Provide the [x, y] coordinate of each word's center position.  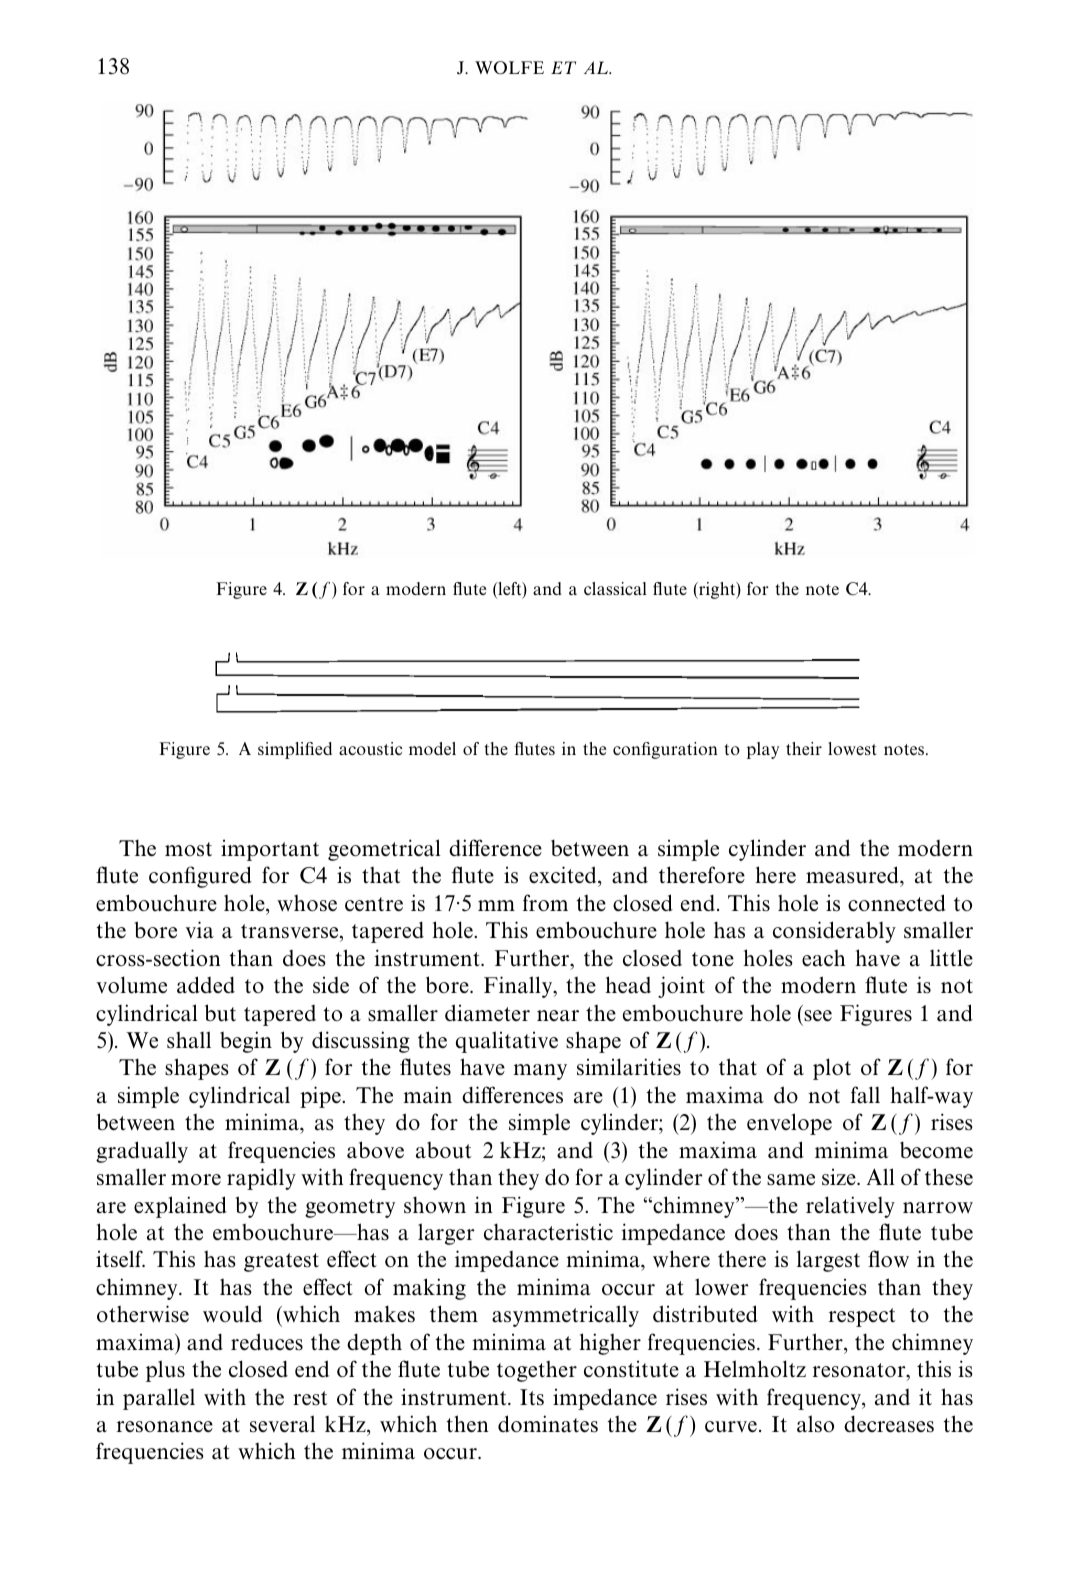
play [763, 750]
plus [165, 1371]
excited [564, 876]
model [432, 748]
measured [853, 876]
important [270, 850]
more [196, 1179]
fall [865, 1095]
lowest [852, 748]
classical [615, 588]
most [188, 849]
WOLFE [509, 68]
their [804, 748]
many [540, 1072]
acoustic [370, 748]
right [717, 590]
